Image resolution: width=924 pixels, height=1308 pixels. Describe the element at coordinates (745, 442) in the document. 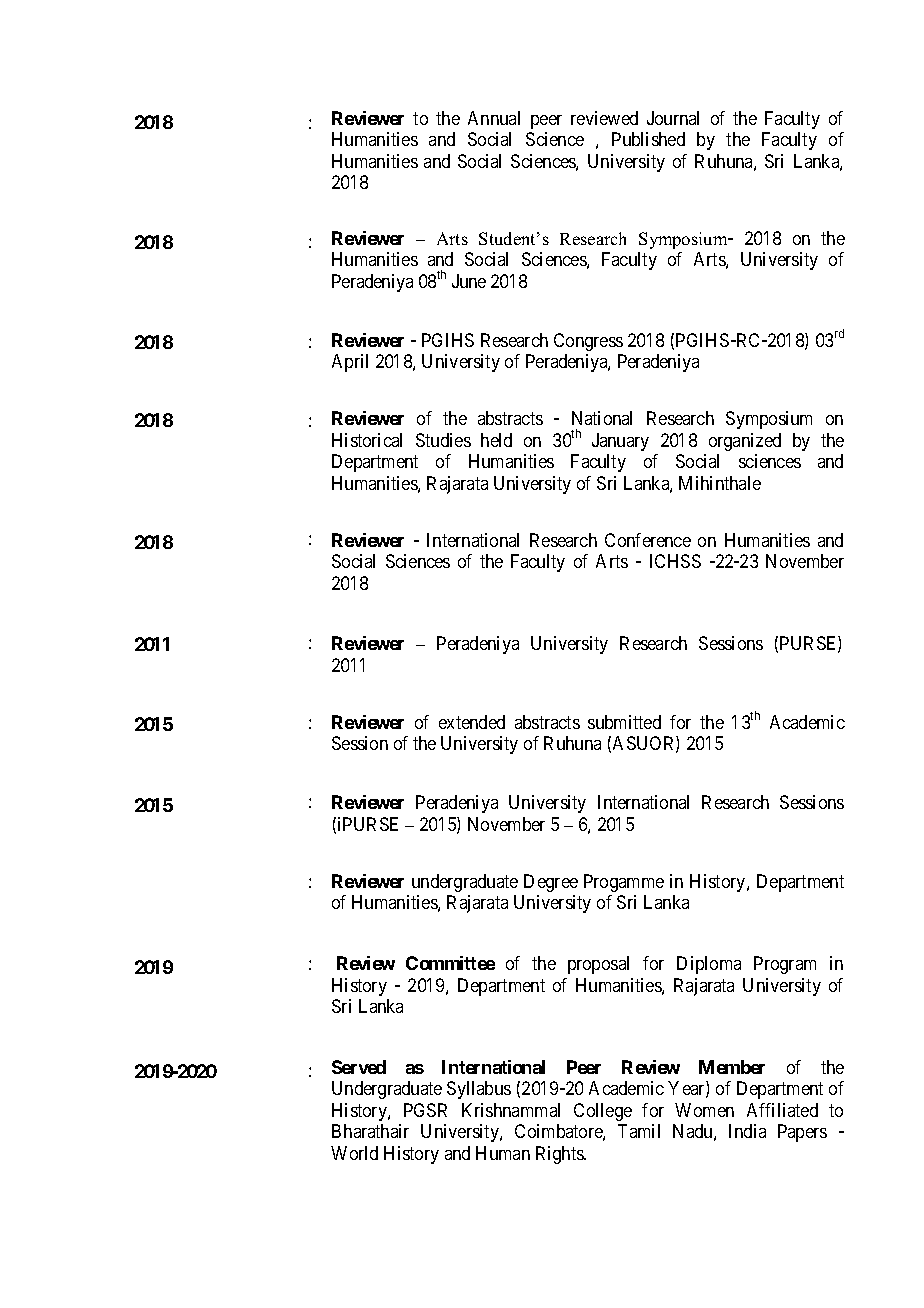

I see `organized` at that location.
